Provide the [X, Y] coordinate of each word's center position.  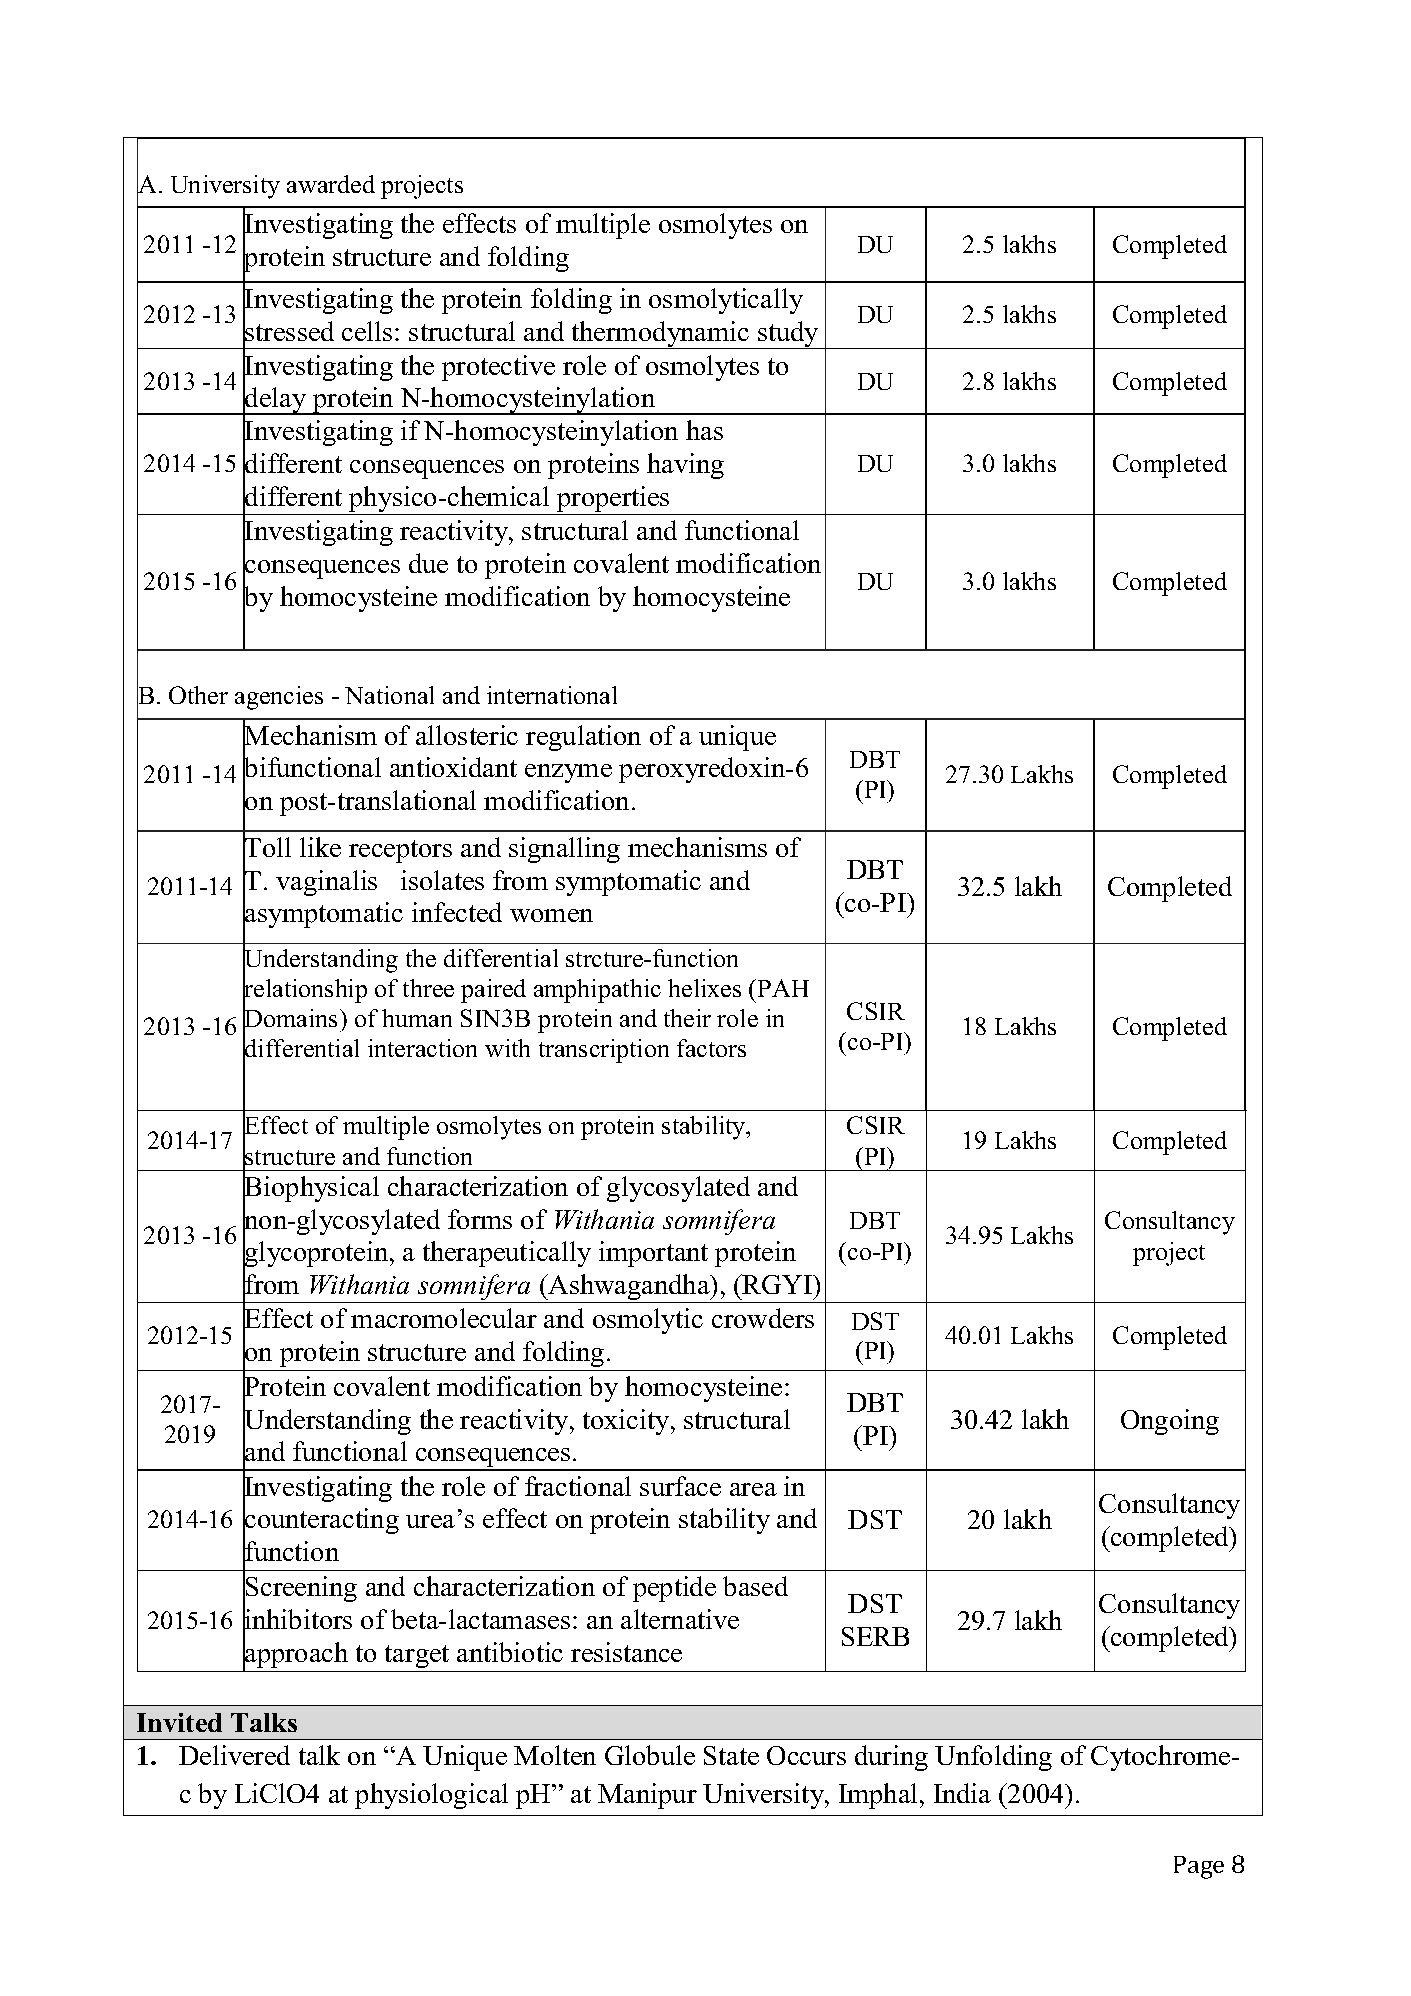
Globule [650, 1755]
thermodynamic [661, 335]
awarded [331, 184]
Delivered [234, 1755]
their [687, 1018]
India [962, 1793]
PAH [783, 988]
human [417, 1018]
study [788, 335]
